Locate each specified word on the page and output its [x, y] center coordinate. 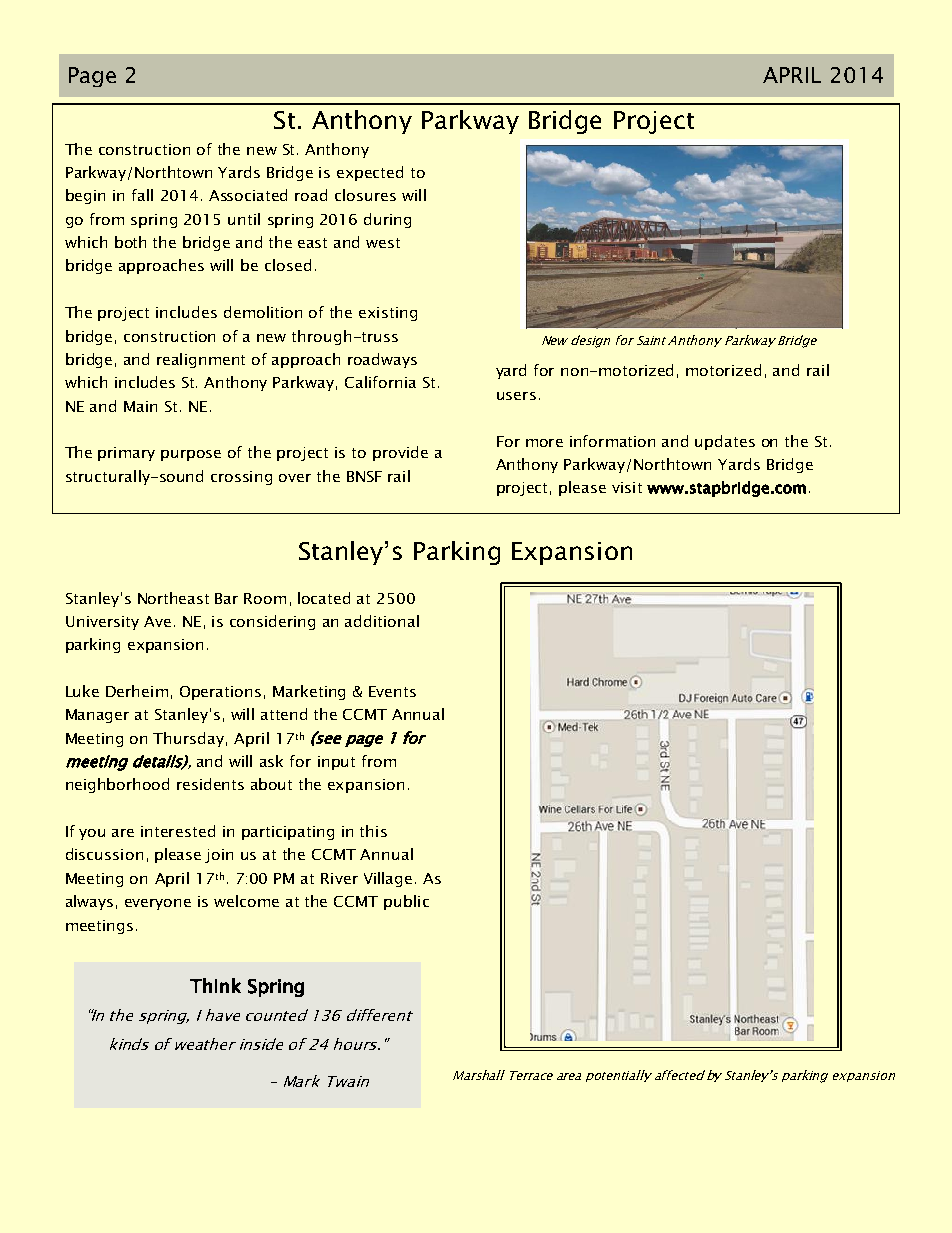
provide [400, 453]
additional [382, 621]
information [612, 441]
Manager [97, 716]
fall [142, 195]
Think [215, 985]
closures [365, 195]
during [387, 220]
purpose [191, 455]
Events [392, 691]
